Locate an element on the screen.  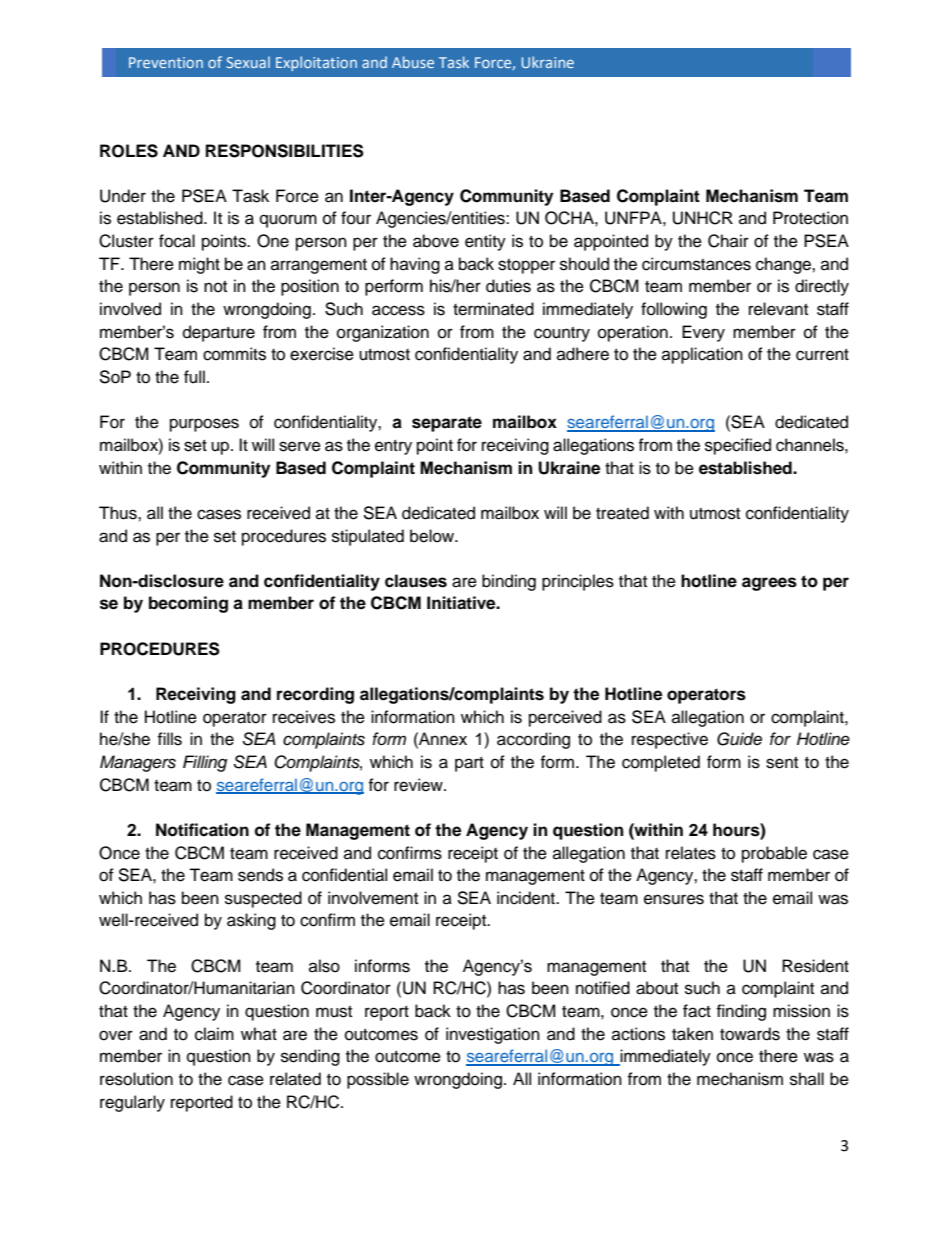
Guide is located at coordinates (739, 739).
